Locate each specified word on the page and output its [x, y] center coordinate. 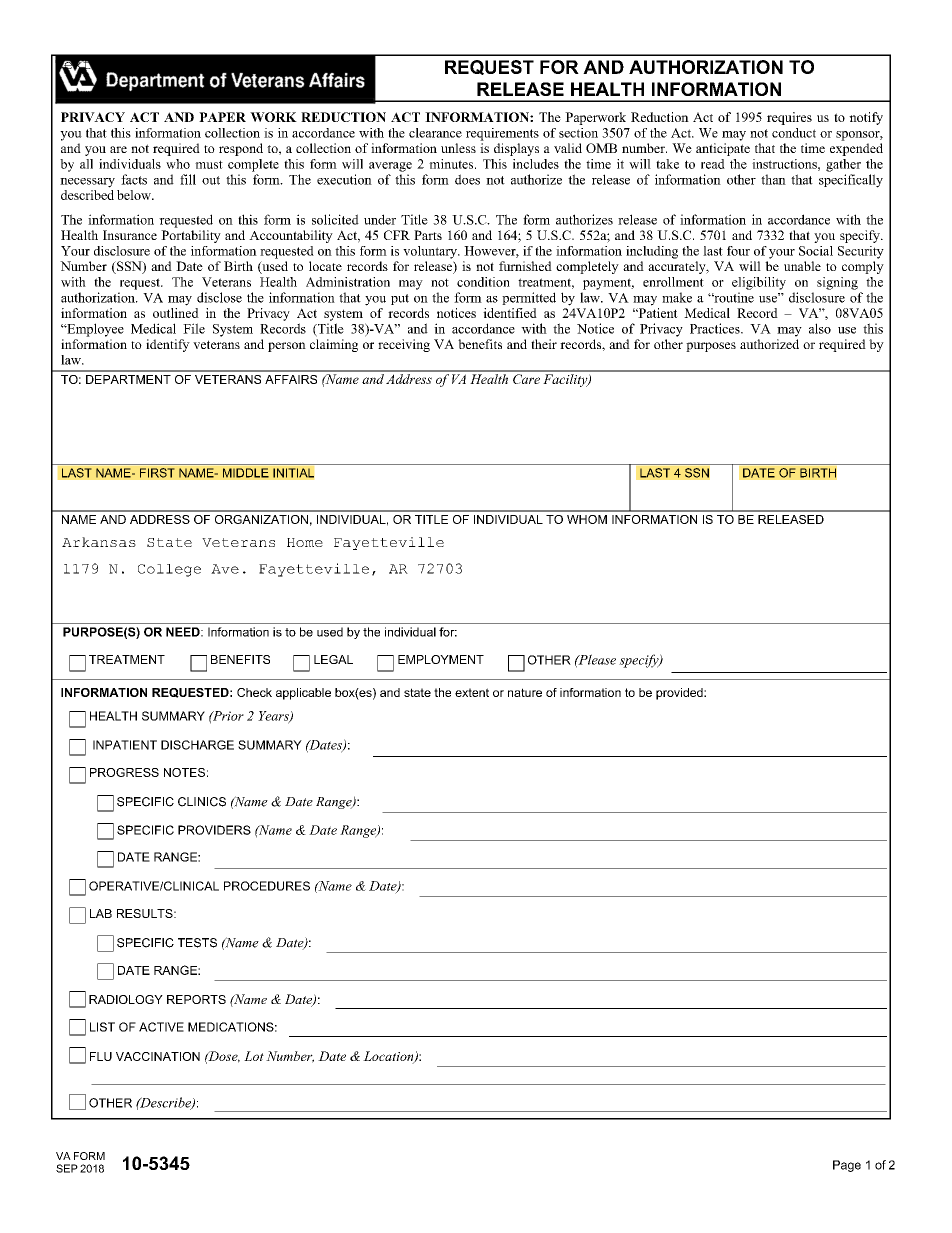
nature [525, 692]
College [169, 570]
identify [168, 345]
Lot [254, 1056]
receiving [404, 345]
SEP [67, 1168]
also [820, 328]
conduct [794, 133]
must [209, 164]
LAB [101, 913]
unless [458, 148]
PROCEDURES [267, 886]
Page [847, 1166]
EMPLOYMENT [441, 659]
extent [472, 692]
